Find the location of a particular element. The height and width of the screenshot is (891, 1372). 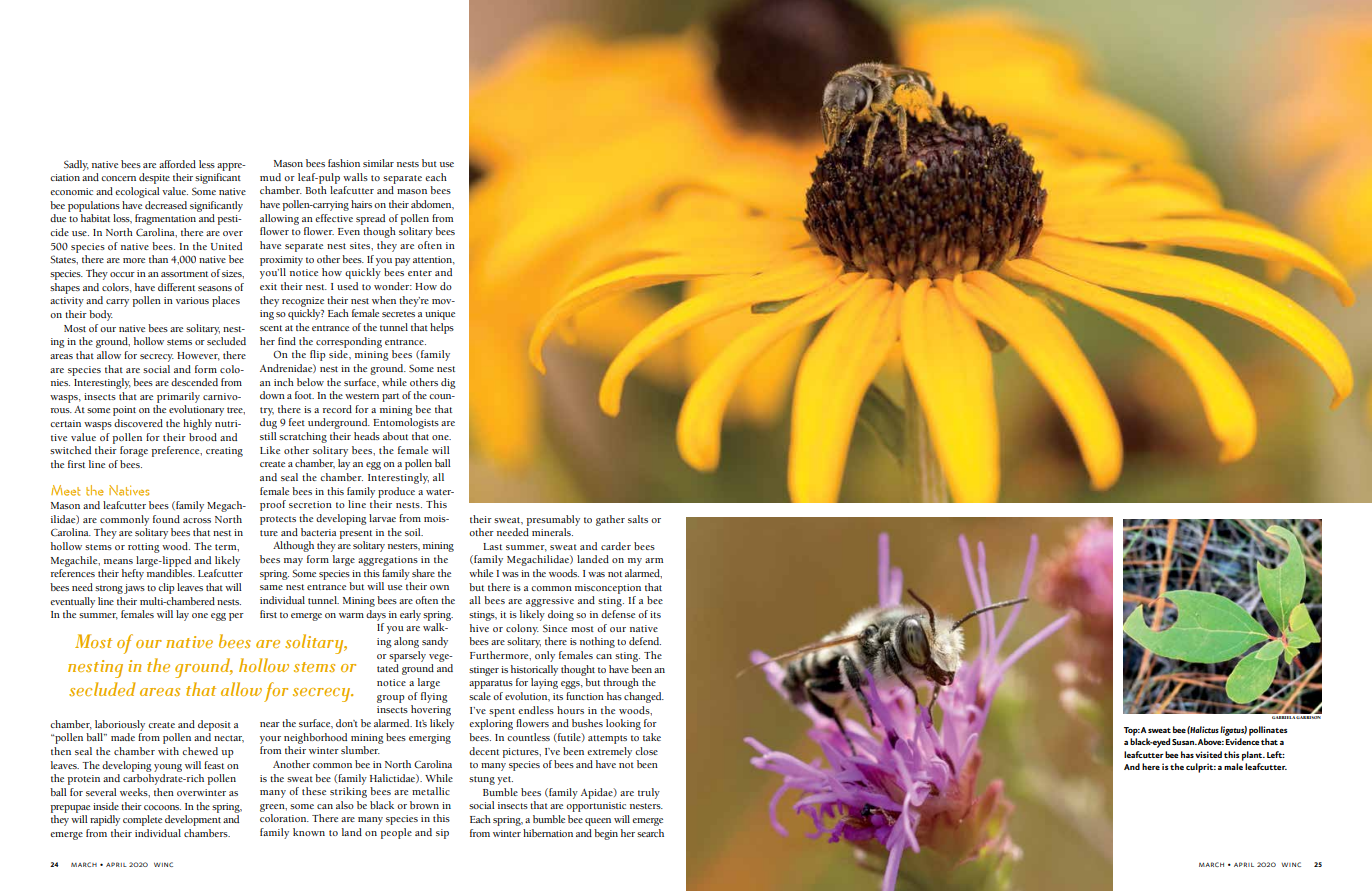

per is located at coordinates (236, 617).
